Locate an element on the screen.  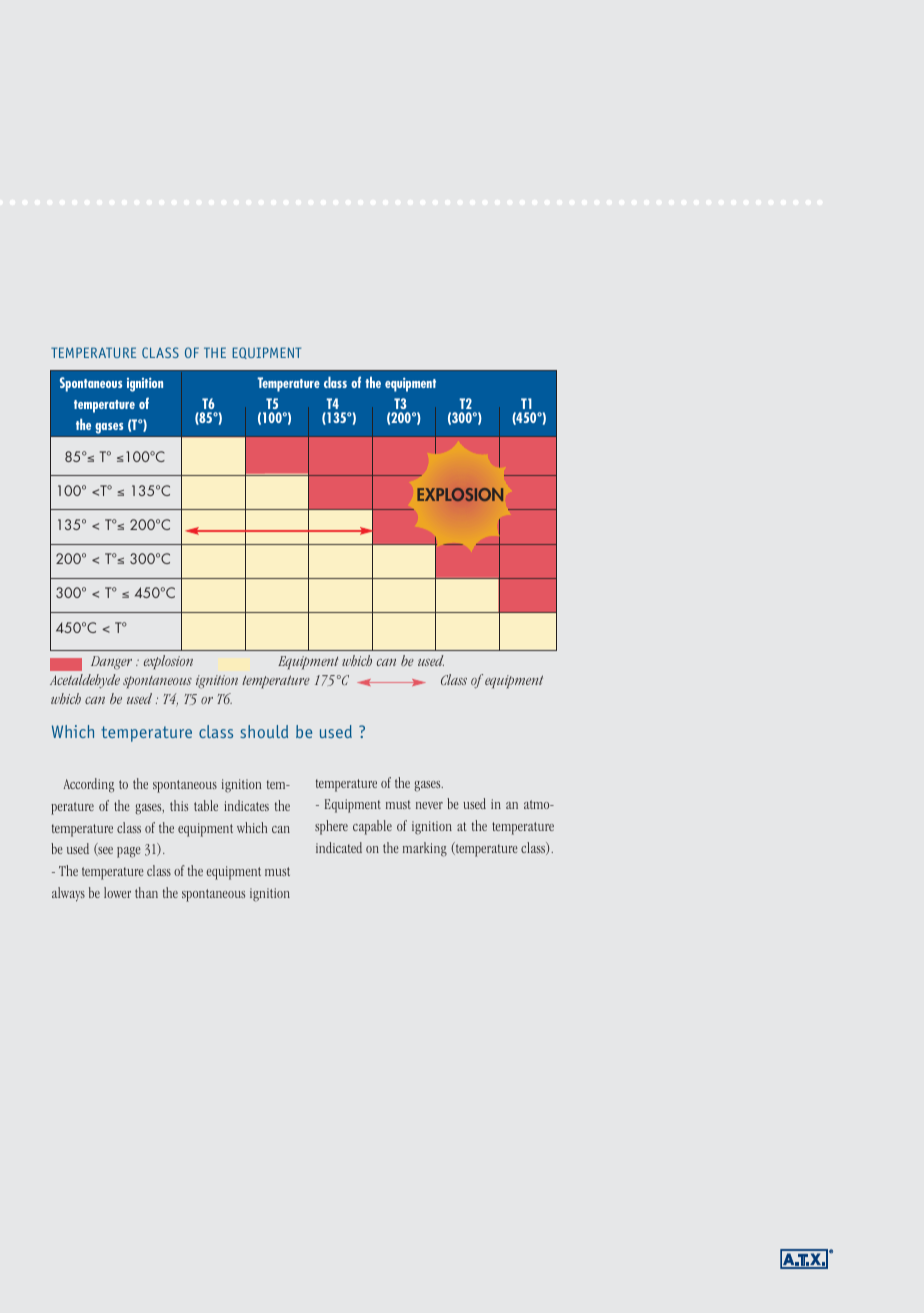
never is located at coordinates (429, 805).
